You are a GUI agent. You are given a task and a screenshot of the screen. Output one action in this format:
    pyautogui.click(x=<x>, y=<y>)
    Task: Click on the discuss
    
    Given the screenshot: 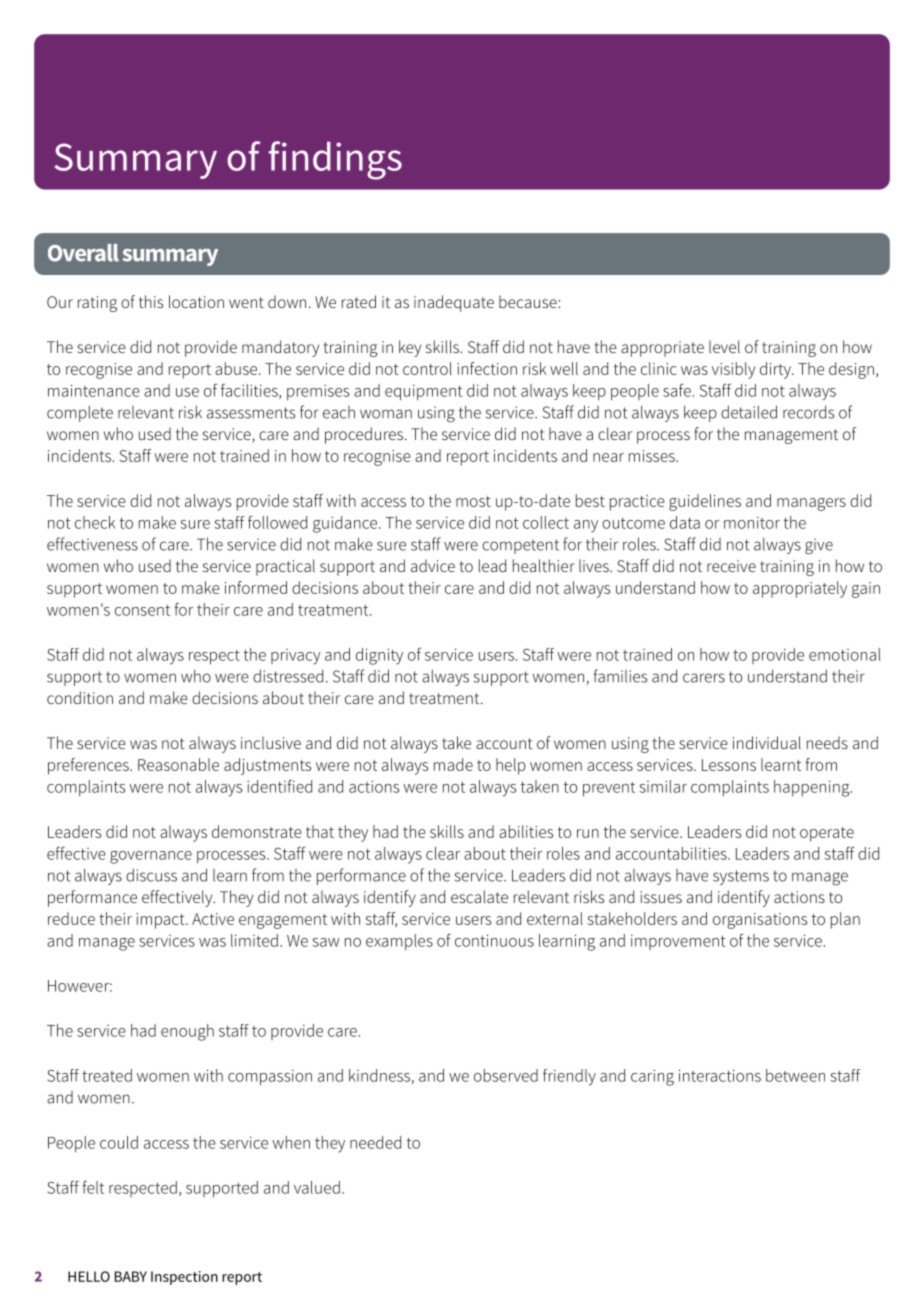 What is the action you would take?
    pyautogui.click(x=151, y=875)
